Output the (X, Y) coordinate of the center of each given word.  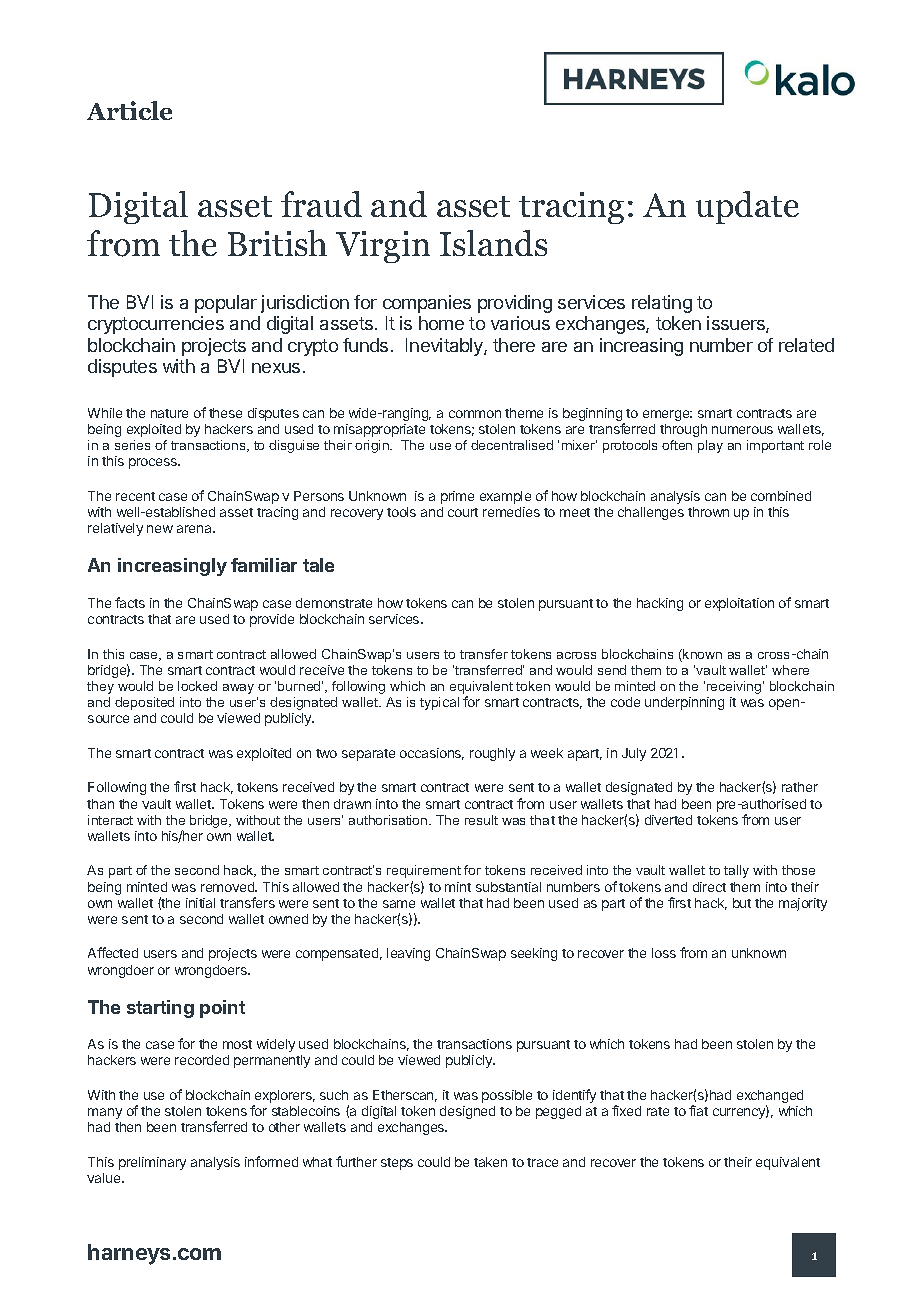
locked (197, 686)
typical (439, 703)
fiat (698, 1110)
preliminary (152, 1163)
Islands (493, 243)
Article (129, 110)
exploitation (739, 604)
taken (490, 1162)
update (747, 207)
